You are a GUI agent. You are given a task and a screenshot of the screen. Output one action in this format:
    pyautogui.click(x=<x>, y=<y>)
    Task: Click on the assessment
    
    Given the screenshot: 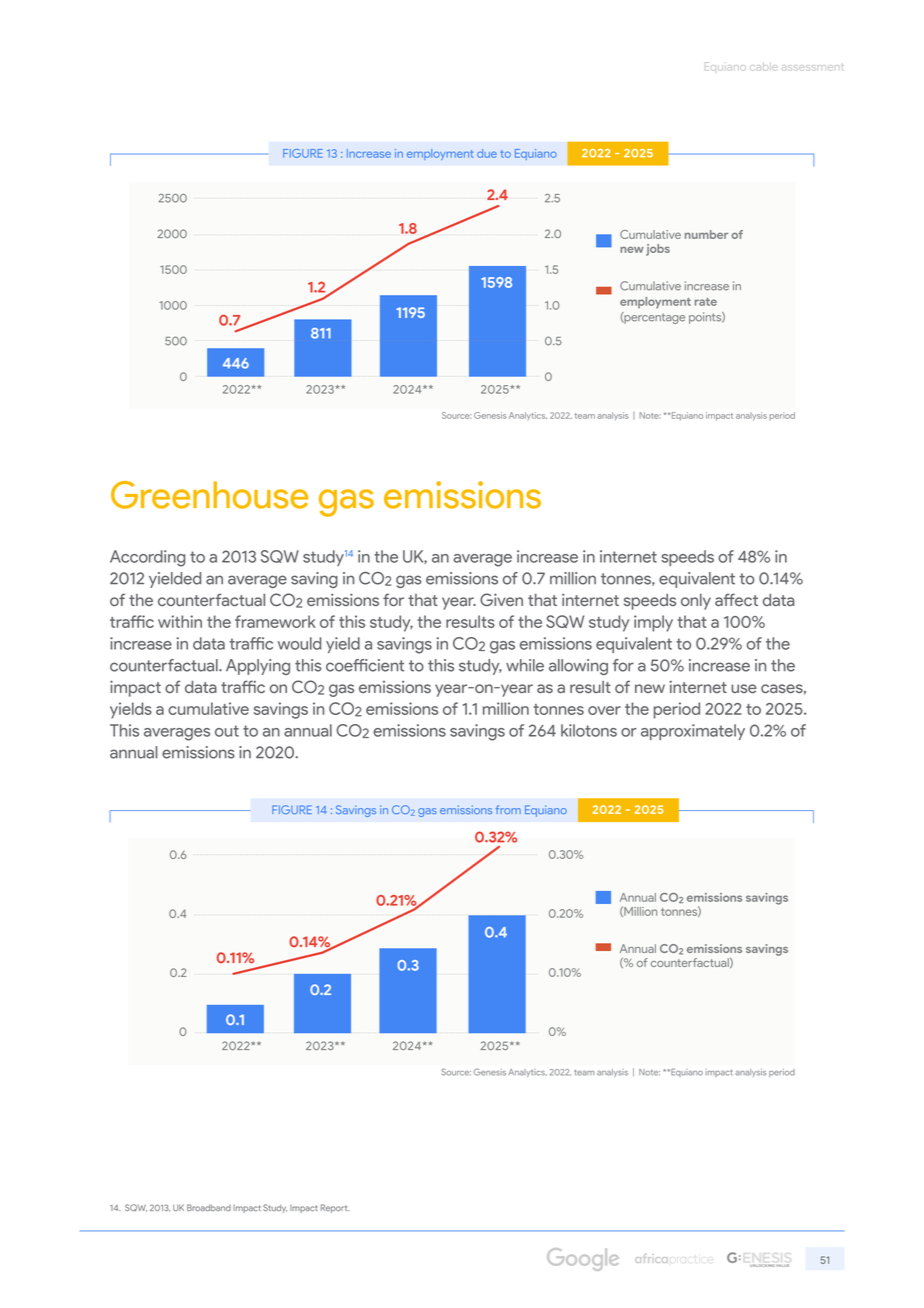 What is the action you would take?
    pyautogui.click(x=813, y=67)
